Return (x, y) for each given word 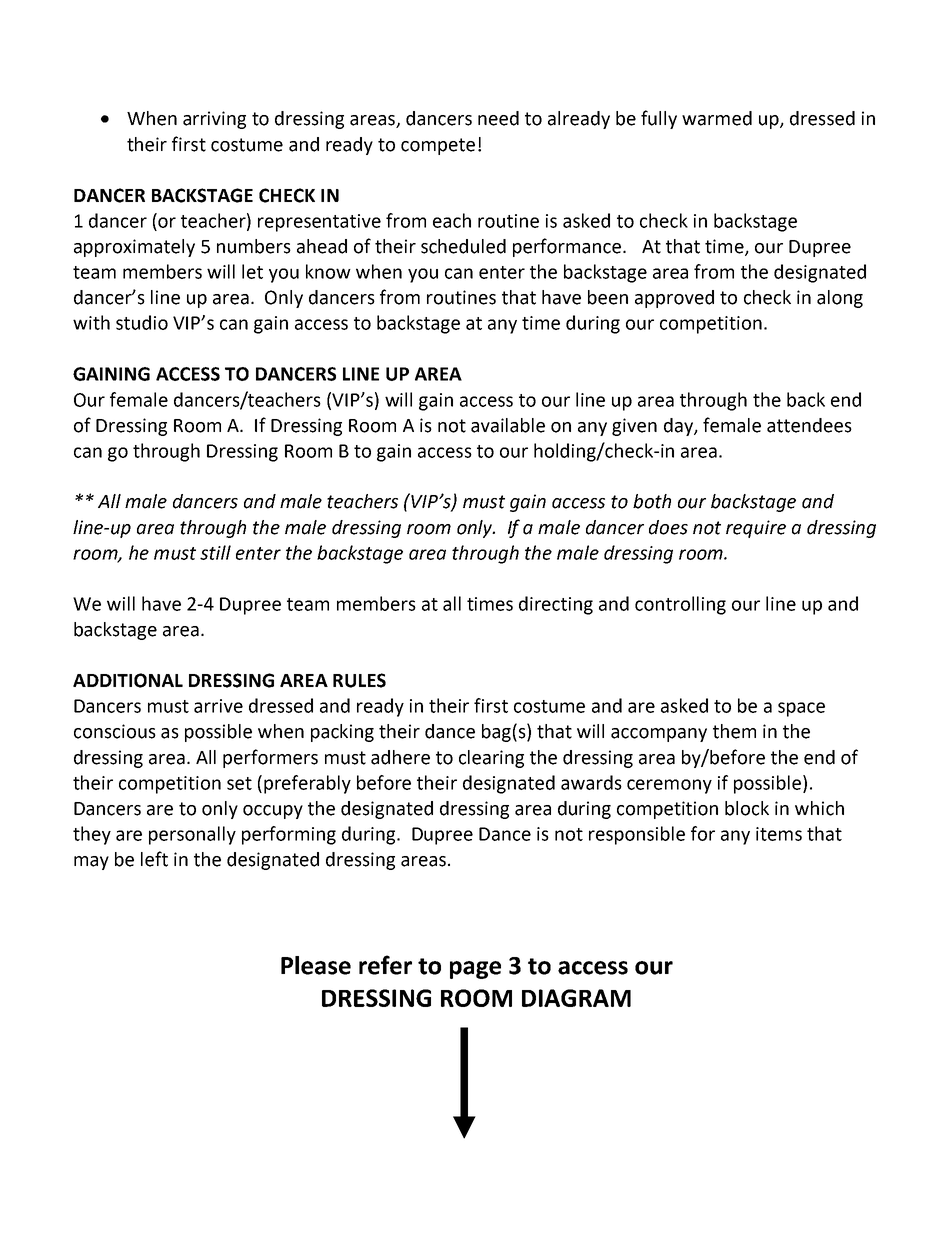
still (215, 552)
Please (316, 965)
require (756, 529)
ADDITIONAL (128, 680)
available (508, 425)
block (747, 808)
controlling (680, 605)
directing (556, 605)
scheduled (463, 246)
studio (142, 322)
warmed (717, 118)
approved (674, 299)
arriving (214, 120)
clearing (491, 759)
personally (192, 835)
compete (438, 146)
